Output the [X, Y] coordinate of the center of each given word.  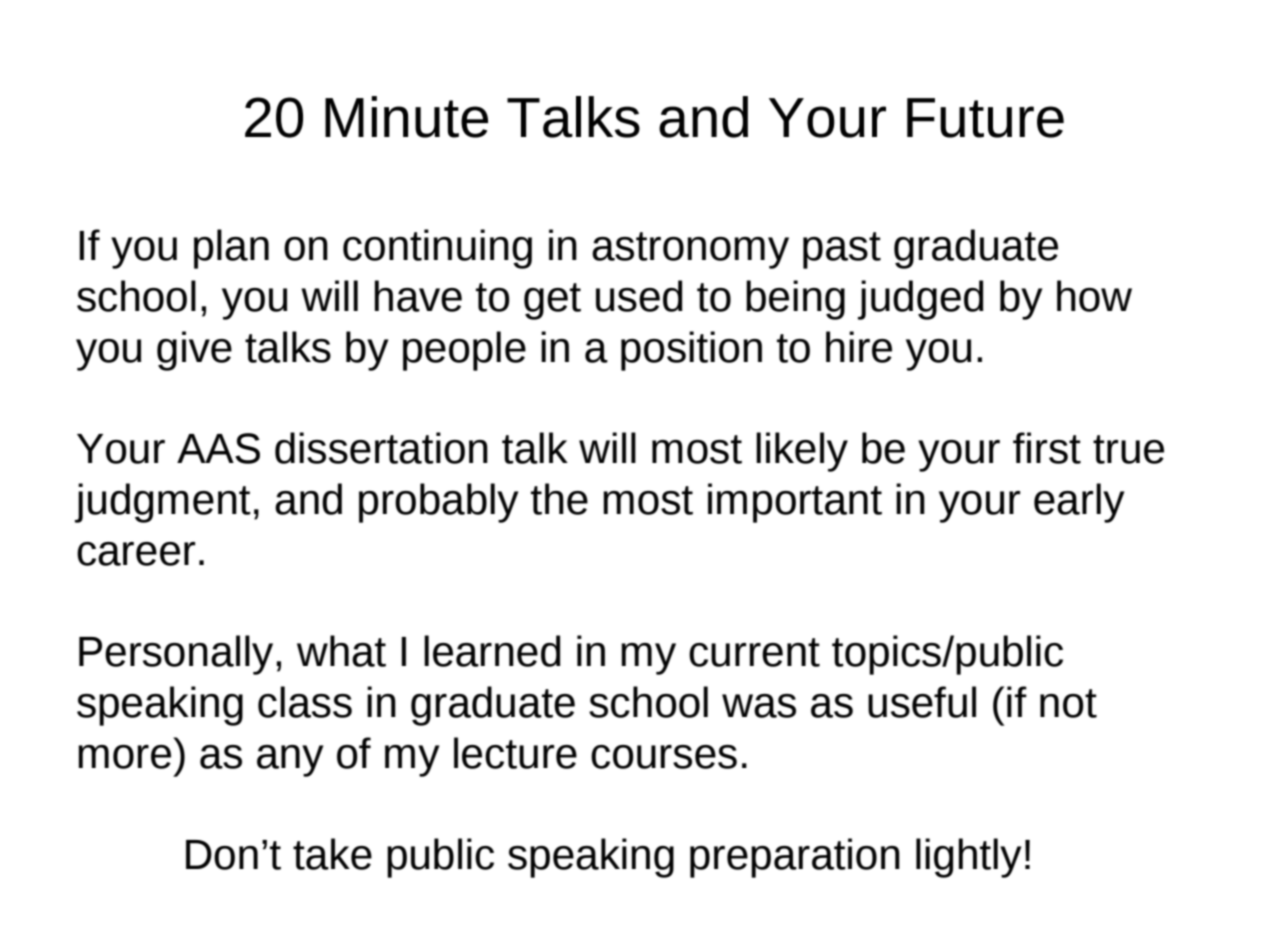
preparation [795, 858]
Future [985, 118]
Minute [406, 117]
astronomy [690, 250]
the [559, 499]
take [332, 854]
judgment [163, 503]
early [1079, 503]
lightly [968, 858]
